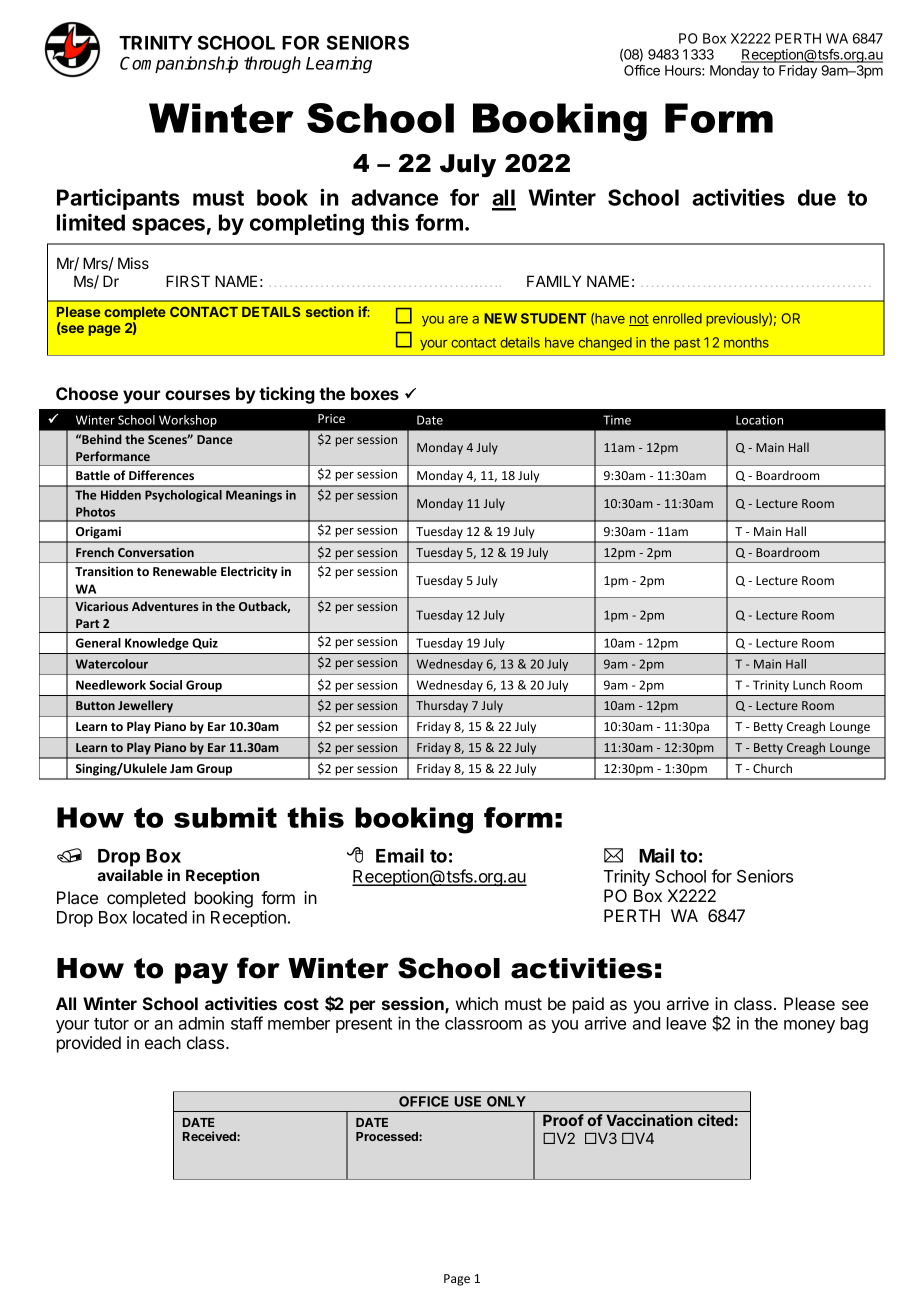 The height and width of the screenshot is (1308, 924). Describe the element at coordinates (163, 1042) in the screenshot. I see `each` at that location.
